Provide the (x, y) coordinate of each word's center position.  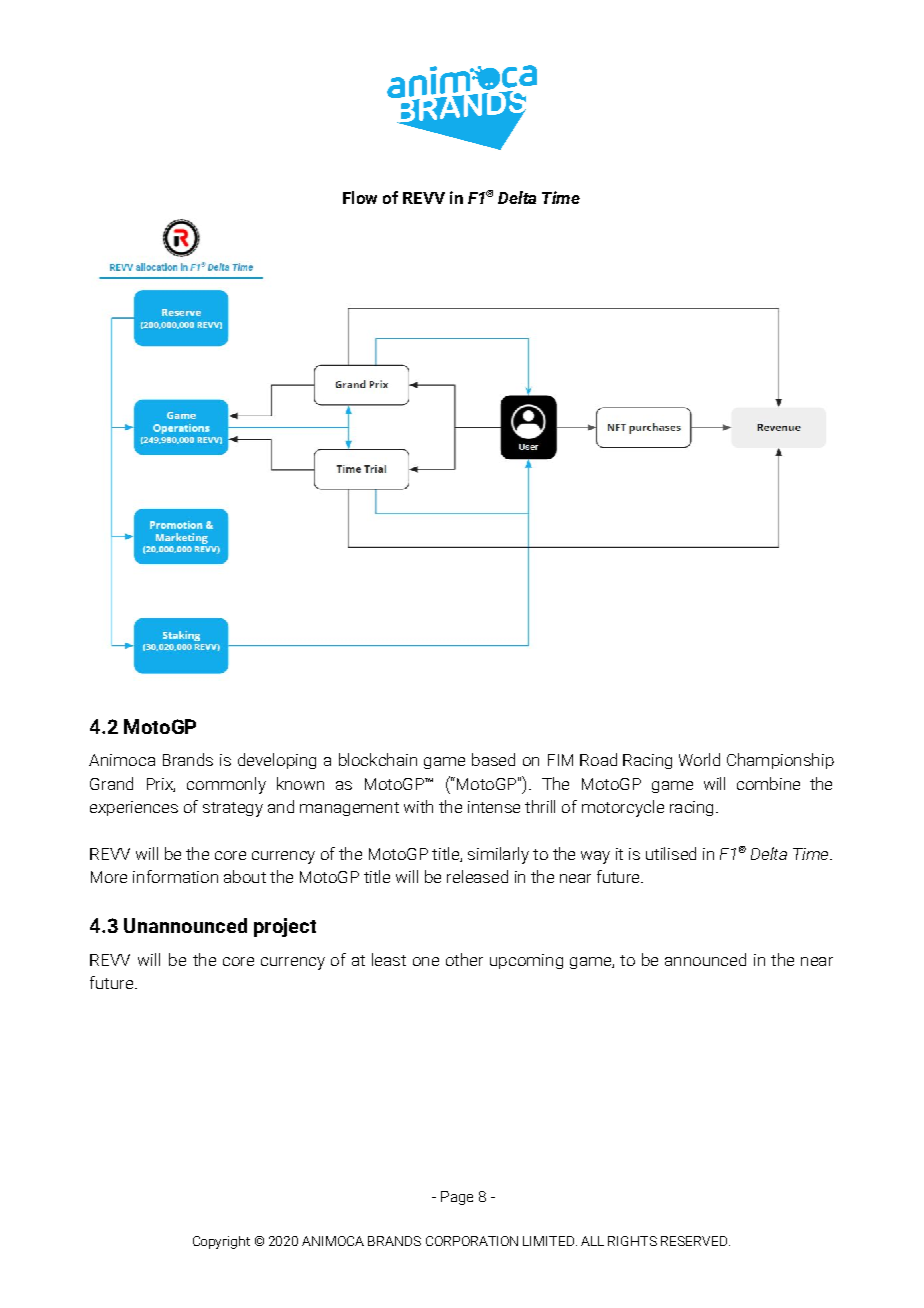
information (175, 876)
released (477, 876)
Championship (780, 761)
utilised (671, 853)
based (493, 759)
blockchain (378, 759)
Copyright (221, 1242)
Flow (360, 197)
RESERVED (694, 1241)
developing (277, 761)
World (699, 759)
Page (457, 1198)
